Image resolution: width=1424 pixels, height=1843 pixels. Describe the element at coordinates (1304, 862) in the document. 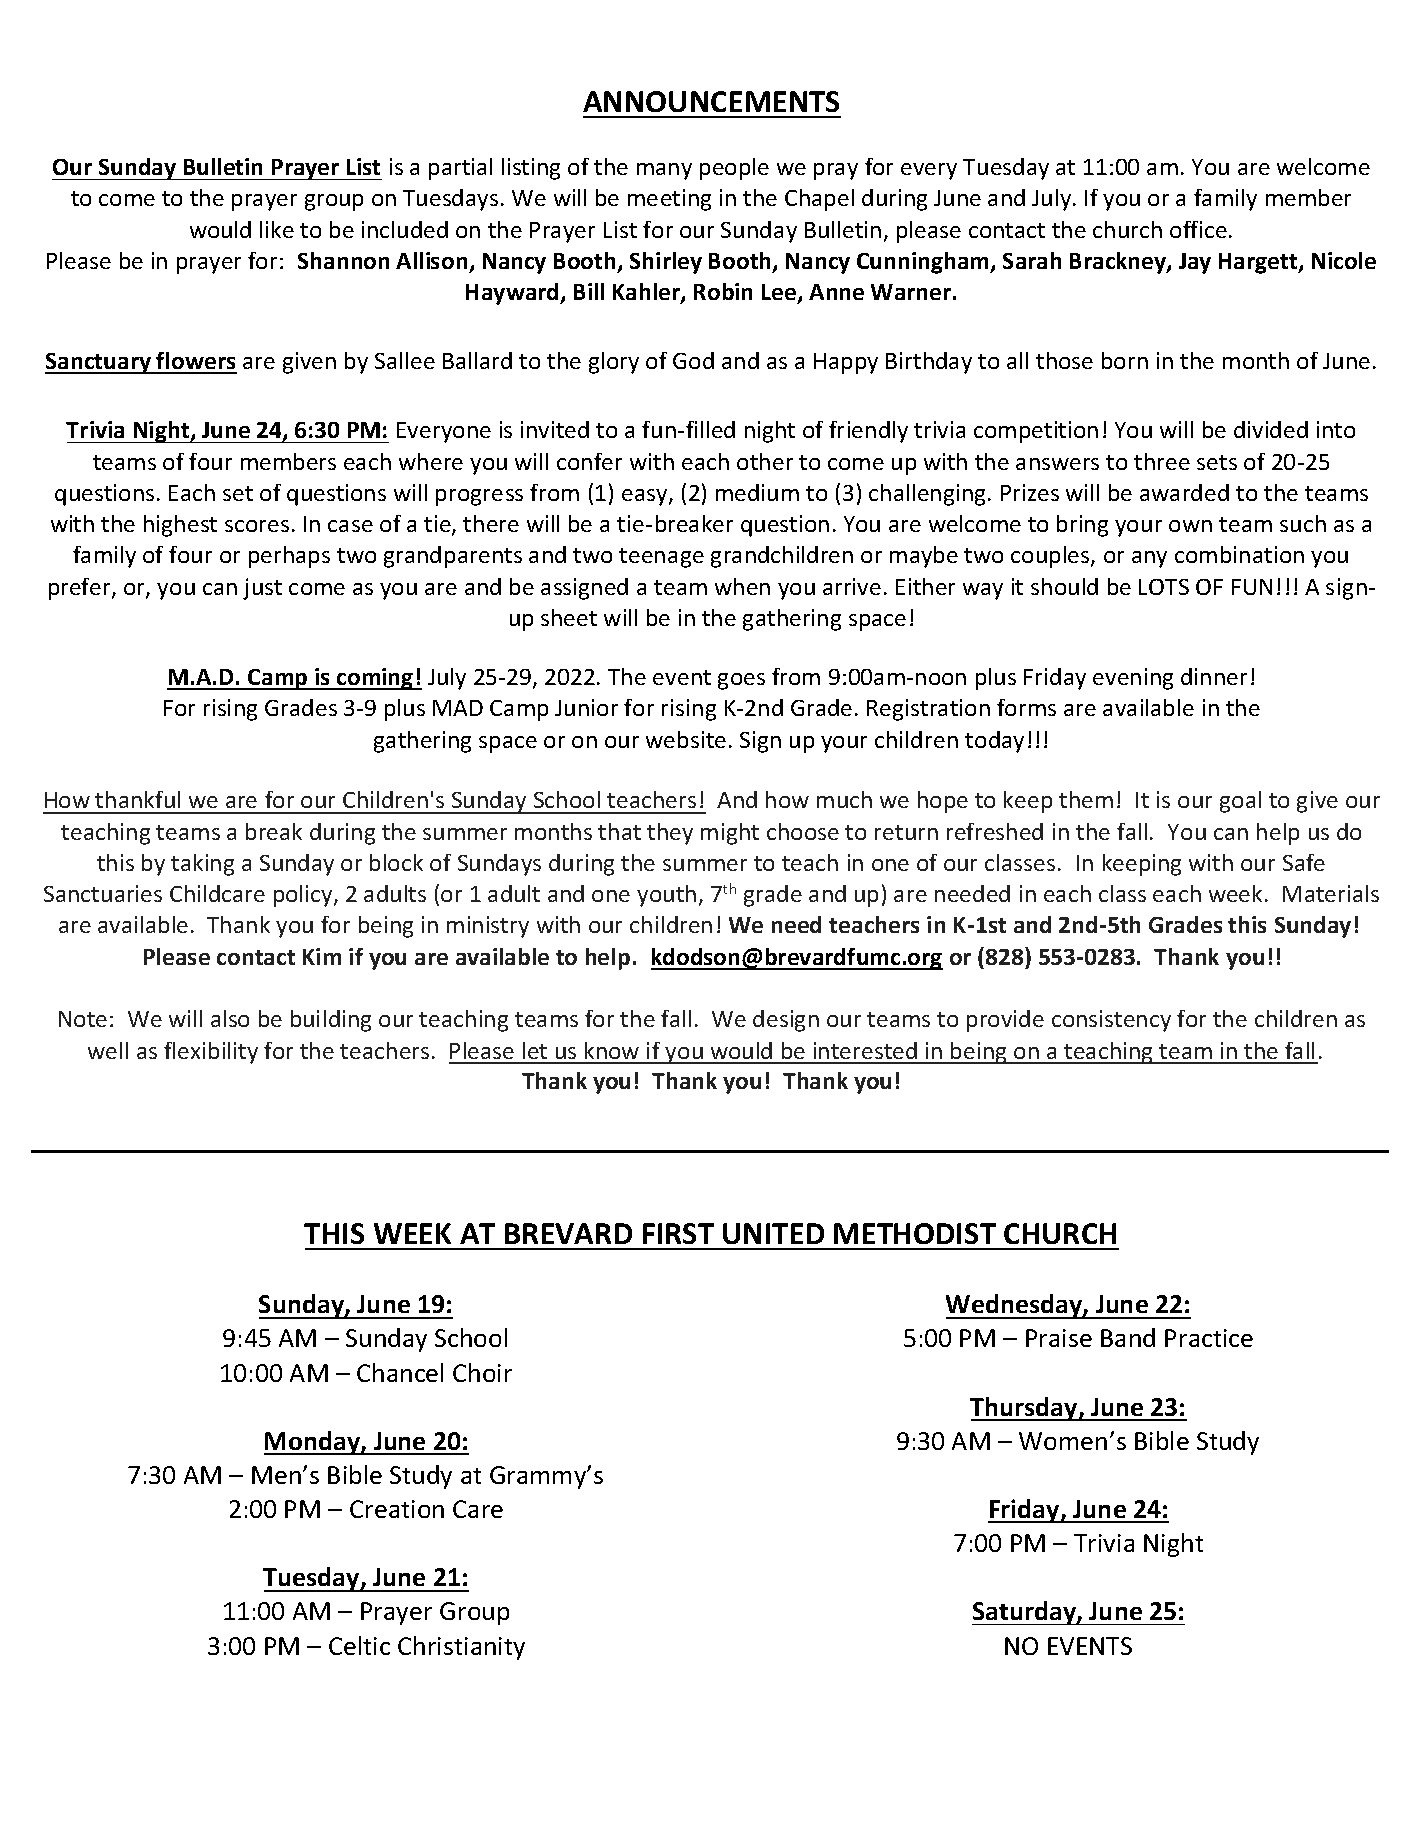

I see `Safe` at that location.
